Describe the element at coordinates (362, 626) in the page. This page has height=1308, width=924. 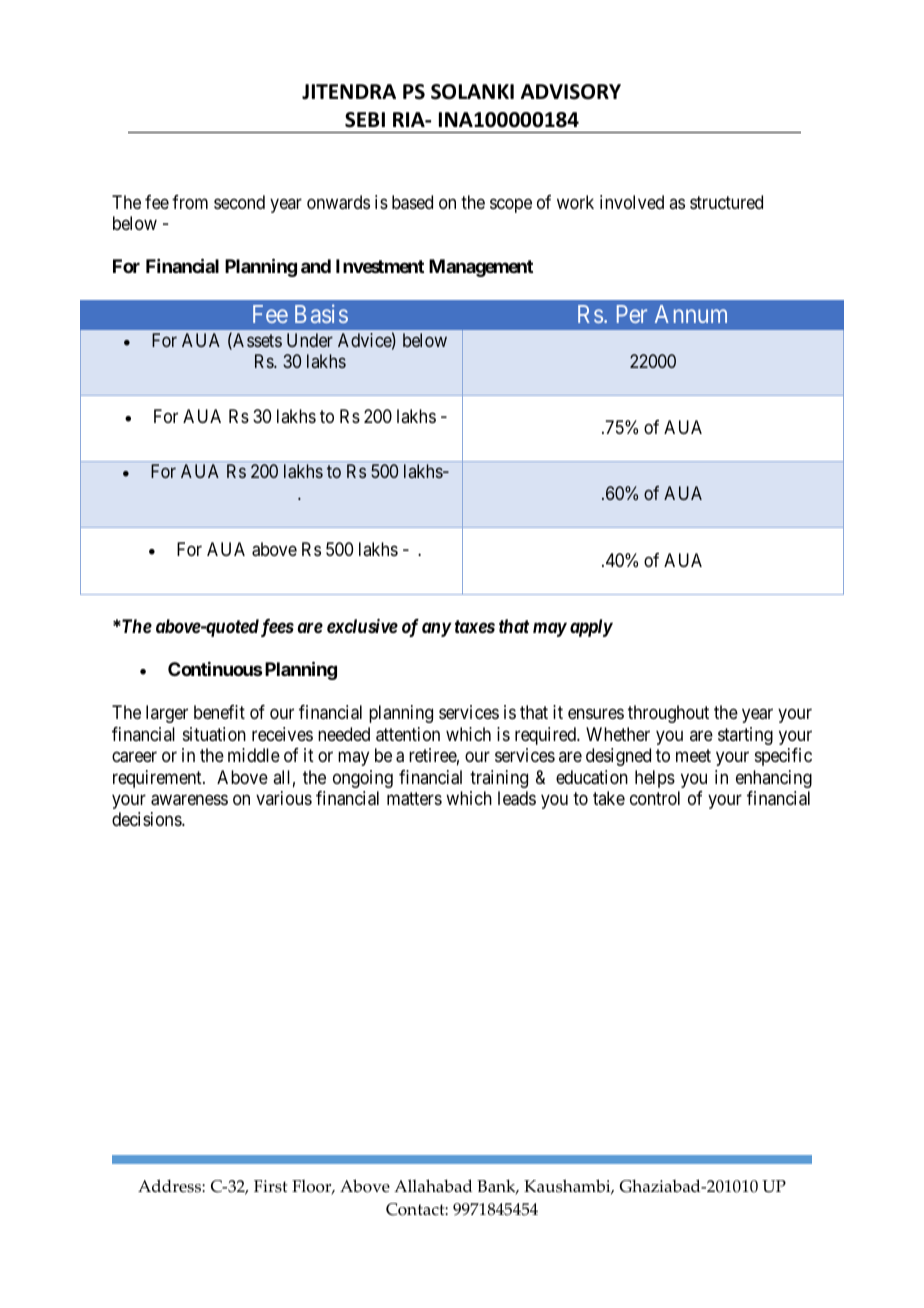
I see `exclusive` at that location.
